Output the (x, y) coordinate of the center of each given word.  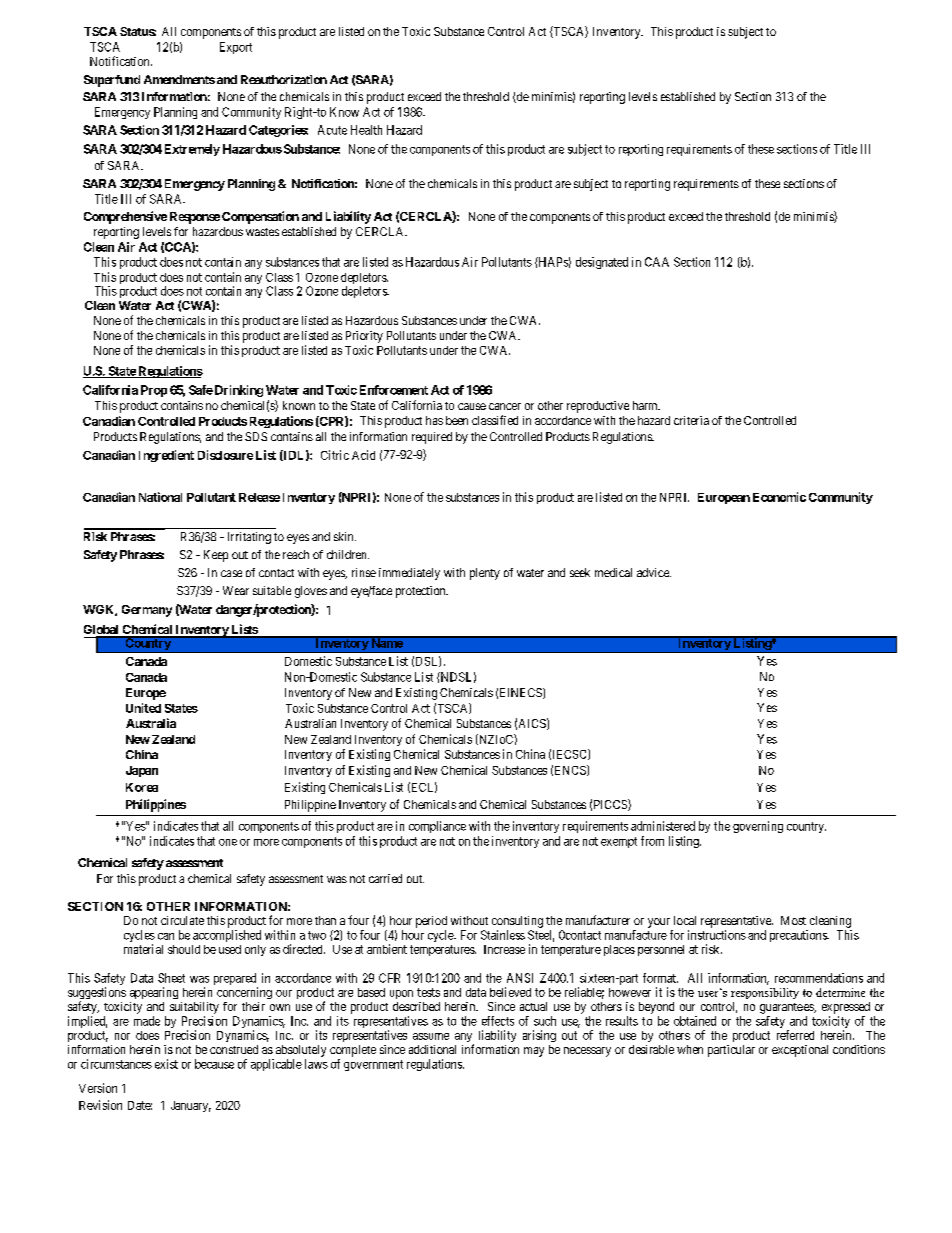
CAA (657, 262)
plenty (485, 574)
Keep (216, 556)
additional (432, 1049)
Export (236, 48)
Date (140, 1105)
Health (366, 130)
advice (654, 572)
